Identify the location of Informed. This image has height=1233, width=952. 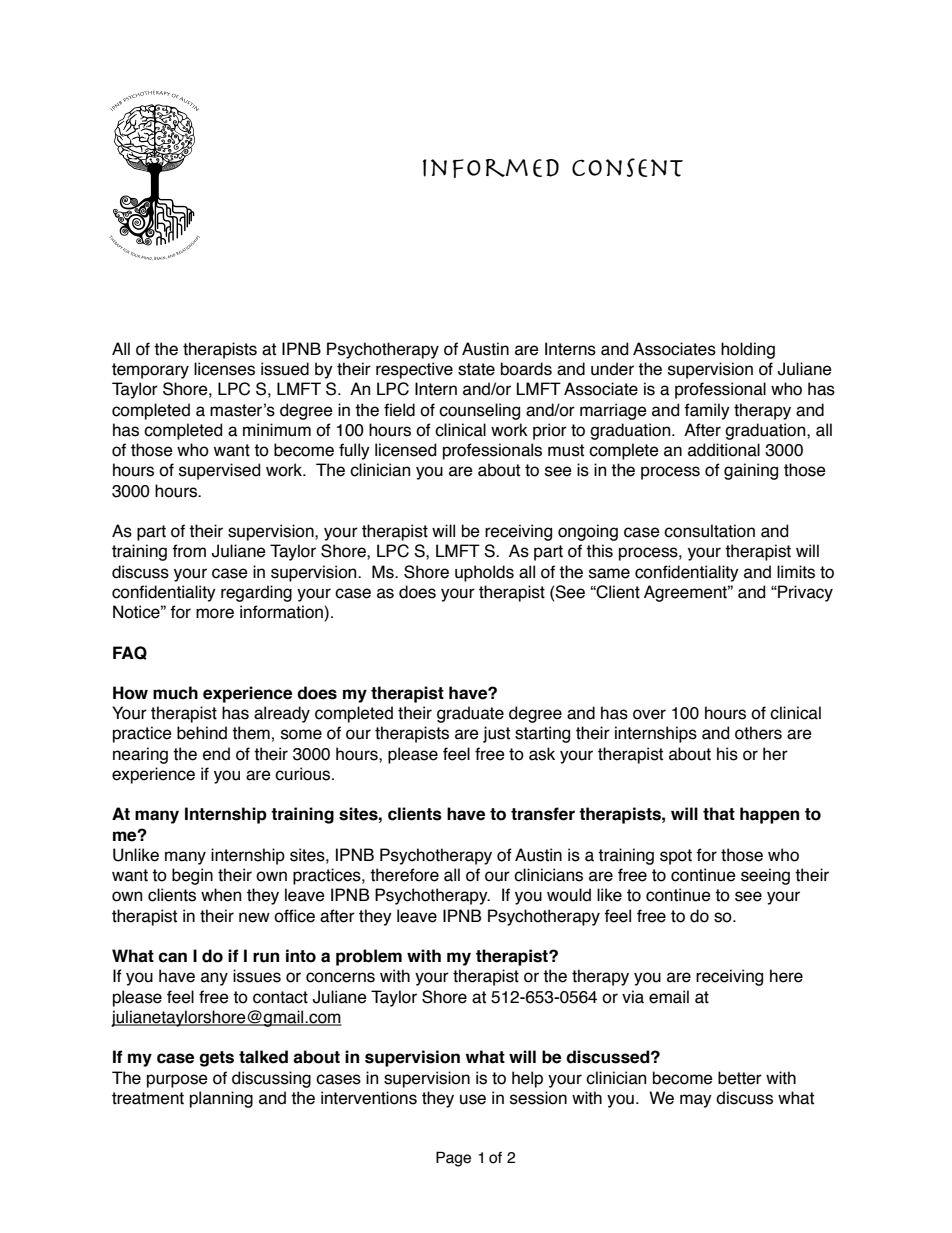
(491, 168).
